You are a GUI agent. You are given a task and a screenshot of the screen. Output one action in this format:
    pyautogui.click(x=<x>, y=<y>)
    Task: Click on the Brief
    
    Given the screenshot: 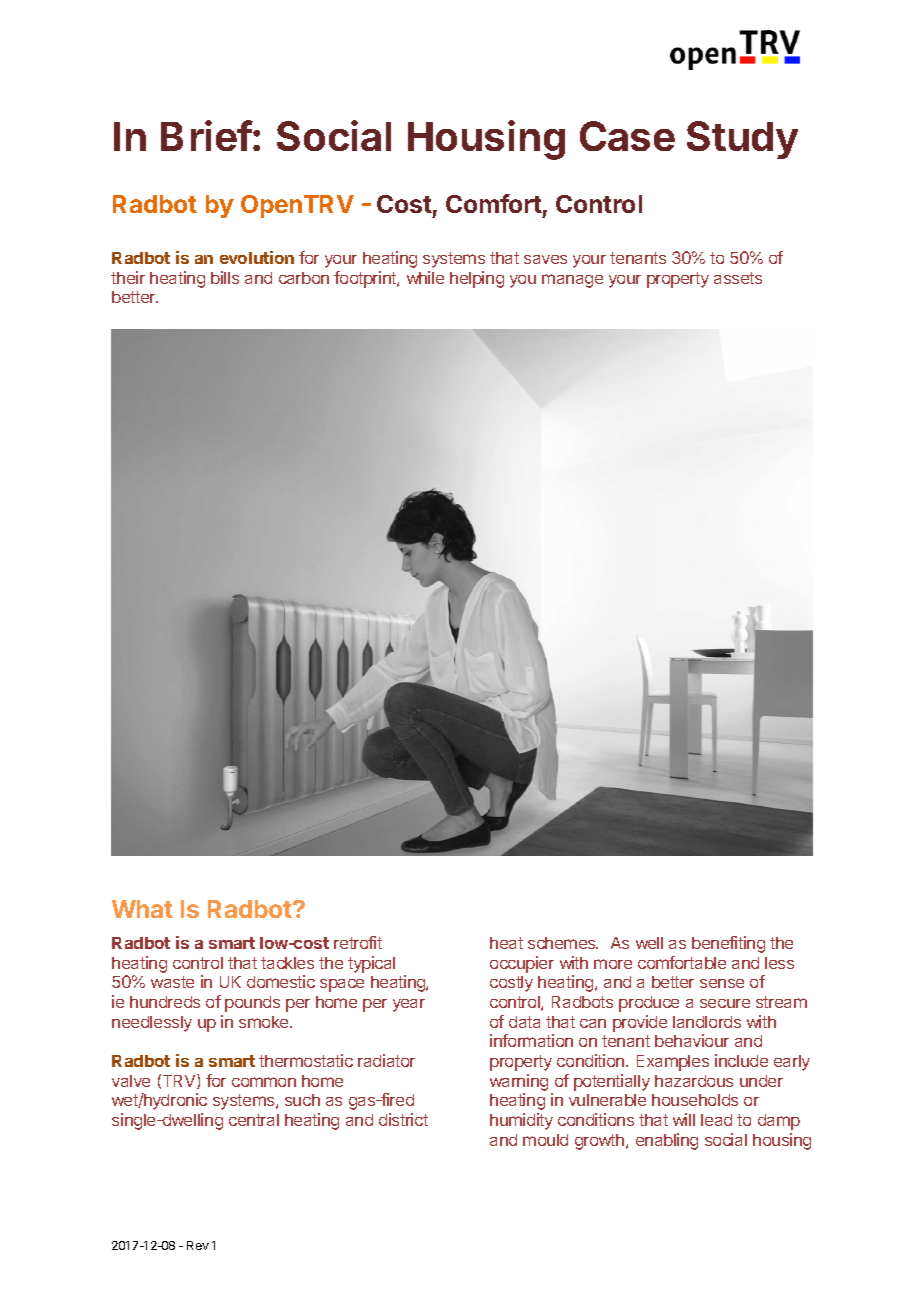 What is the action you would take?
    pyautogui.click(x=207, y=135)
